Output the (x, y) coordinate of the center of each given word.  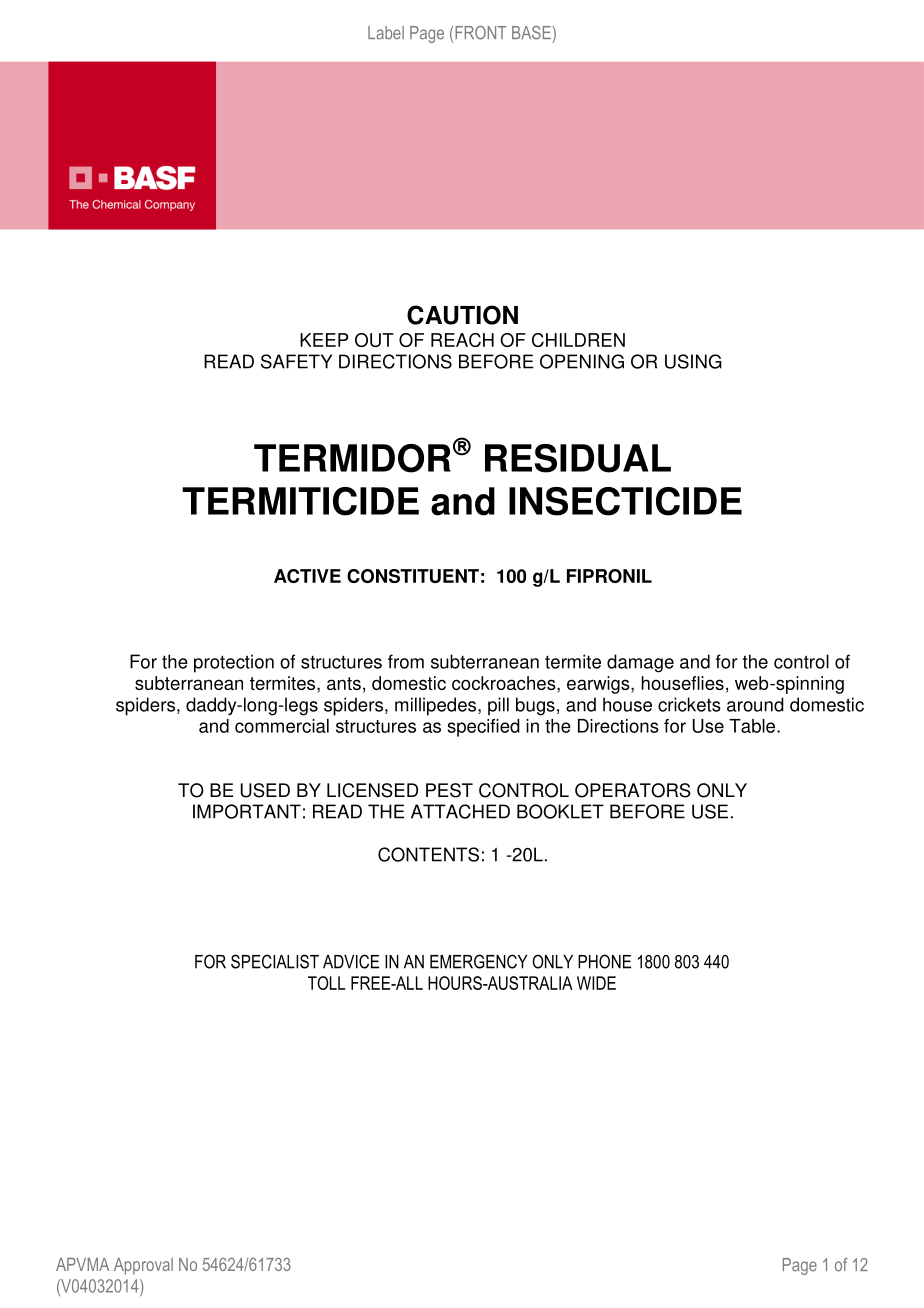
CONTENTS (428, 854)
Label (386, 33)
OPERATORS (633, 790)
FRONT (480, 33)
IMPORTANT (247, 811)
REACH (462, 340)
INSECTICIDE (625, 501)
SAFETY (296, 361)
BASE (531, 33)
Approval (143, 1266)
